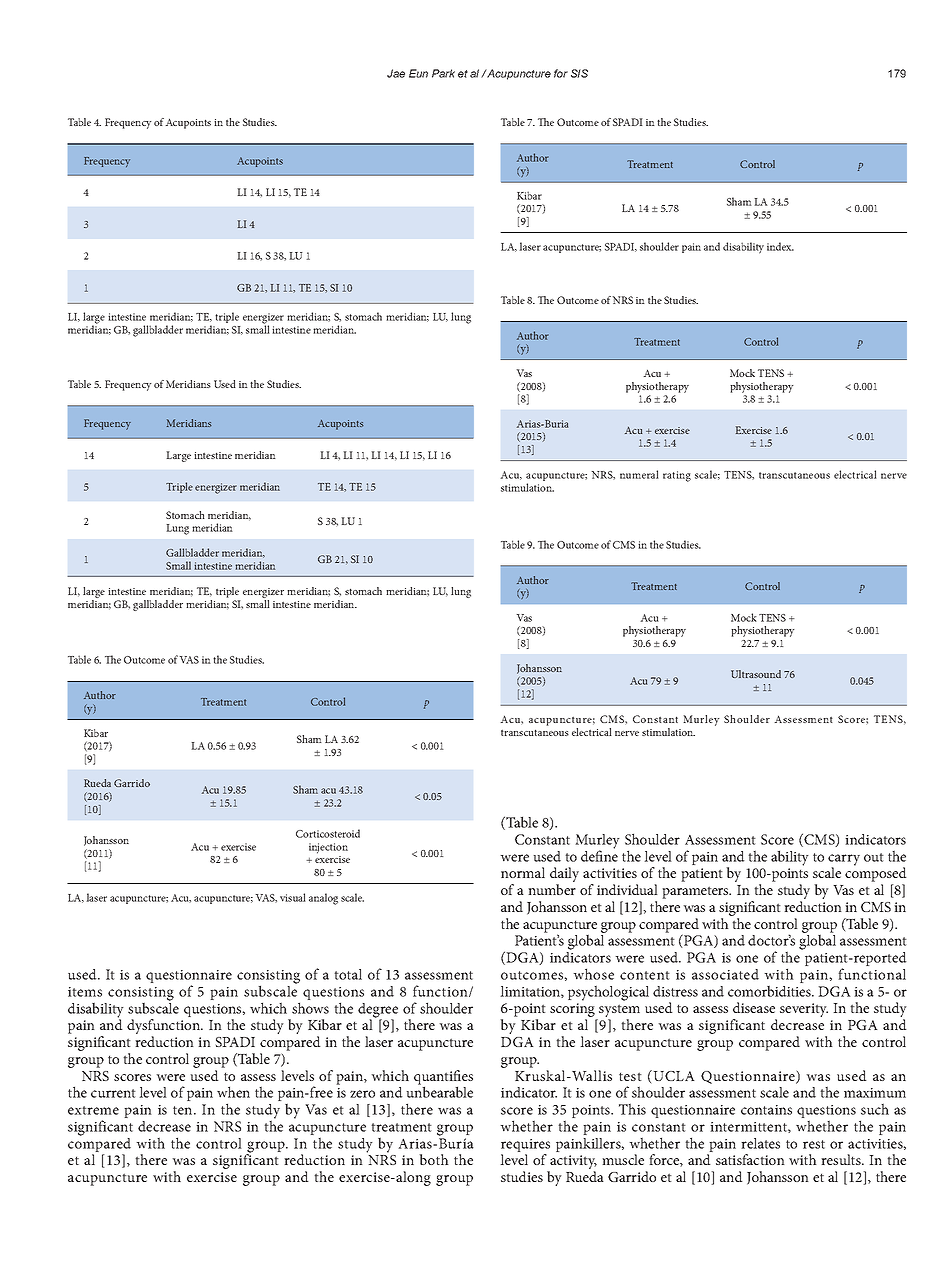 The width and height of the screenshot is (952, 1270). Describe the element at coordinates (844, 861) in the screenshot. I see `carry` at that location.
